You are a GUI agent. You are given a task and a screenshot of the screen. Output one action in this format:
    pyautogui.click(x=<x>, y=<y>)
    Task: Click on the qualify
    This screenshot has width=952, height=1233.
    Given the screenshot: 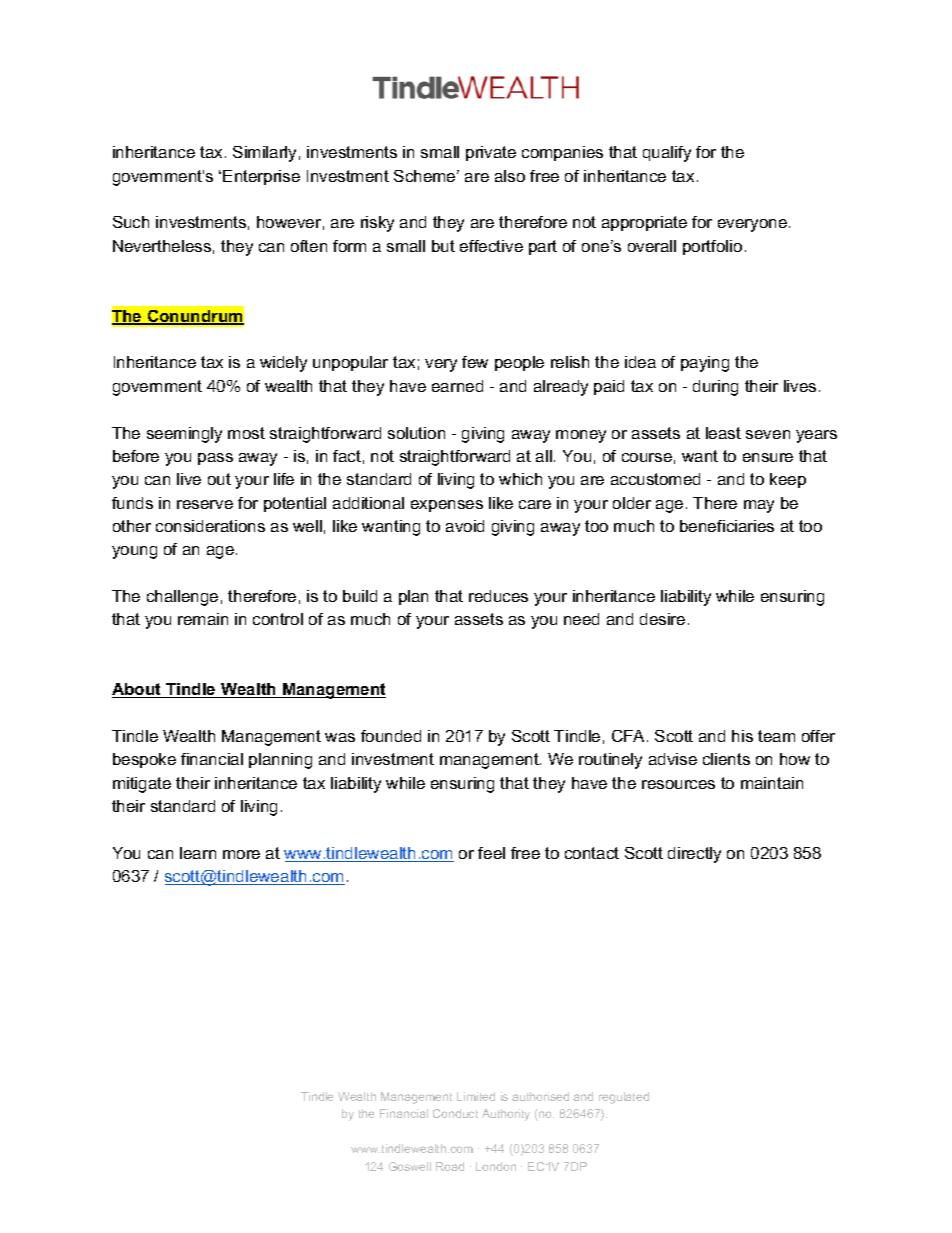 What is the action you would take?
    pyautogui.click(x=667, y=154)
